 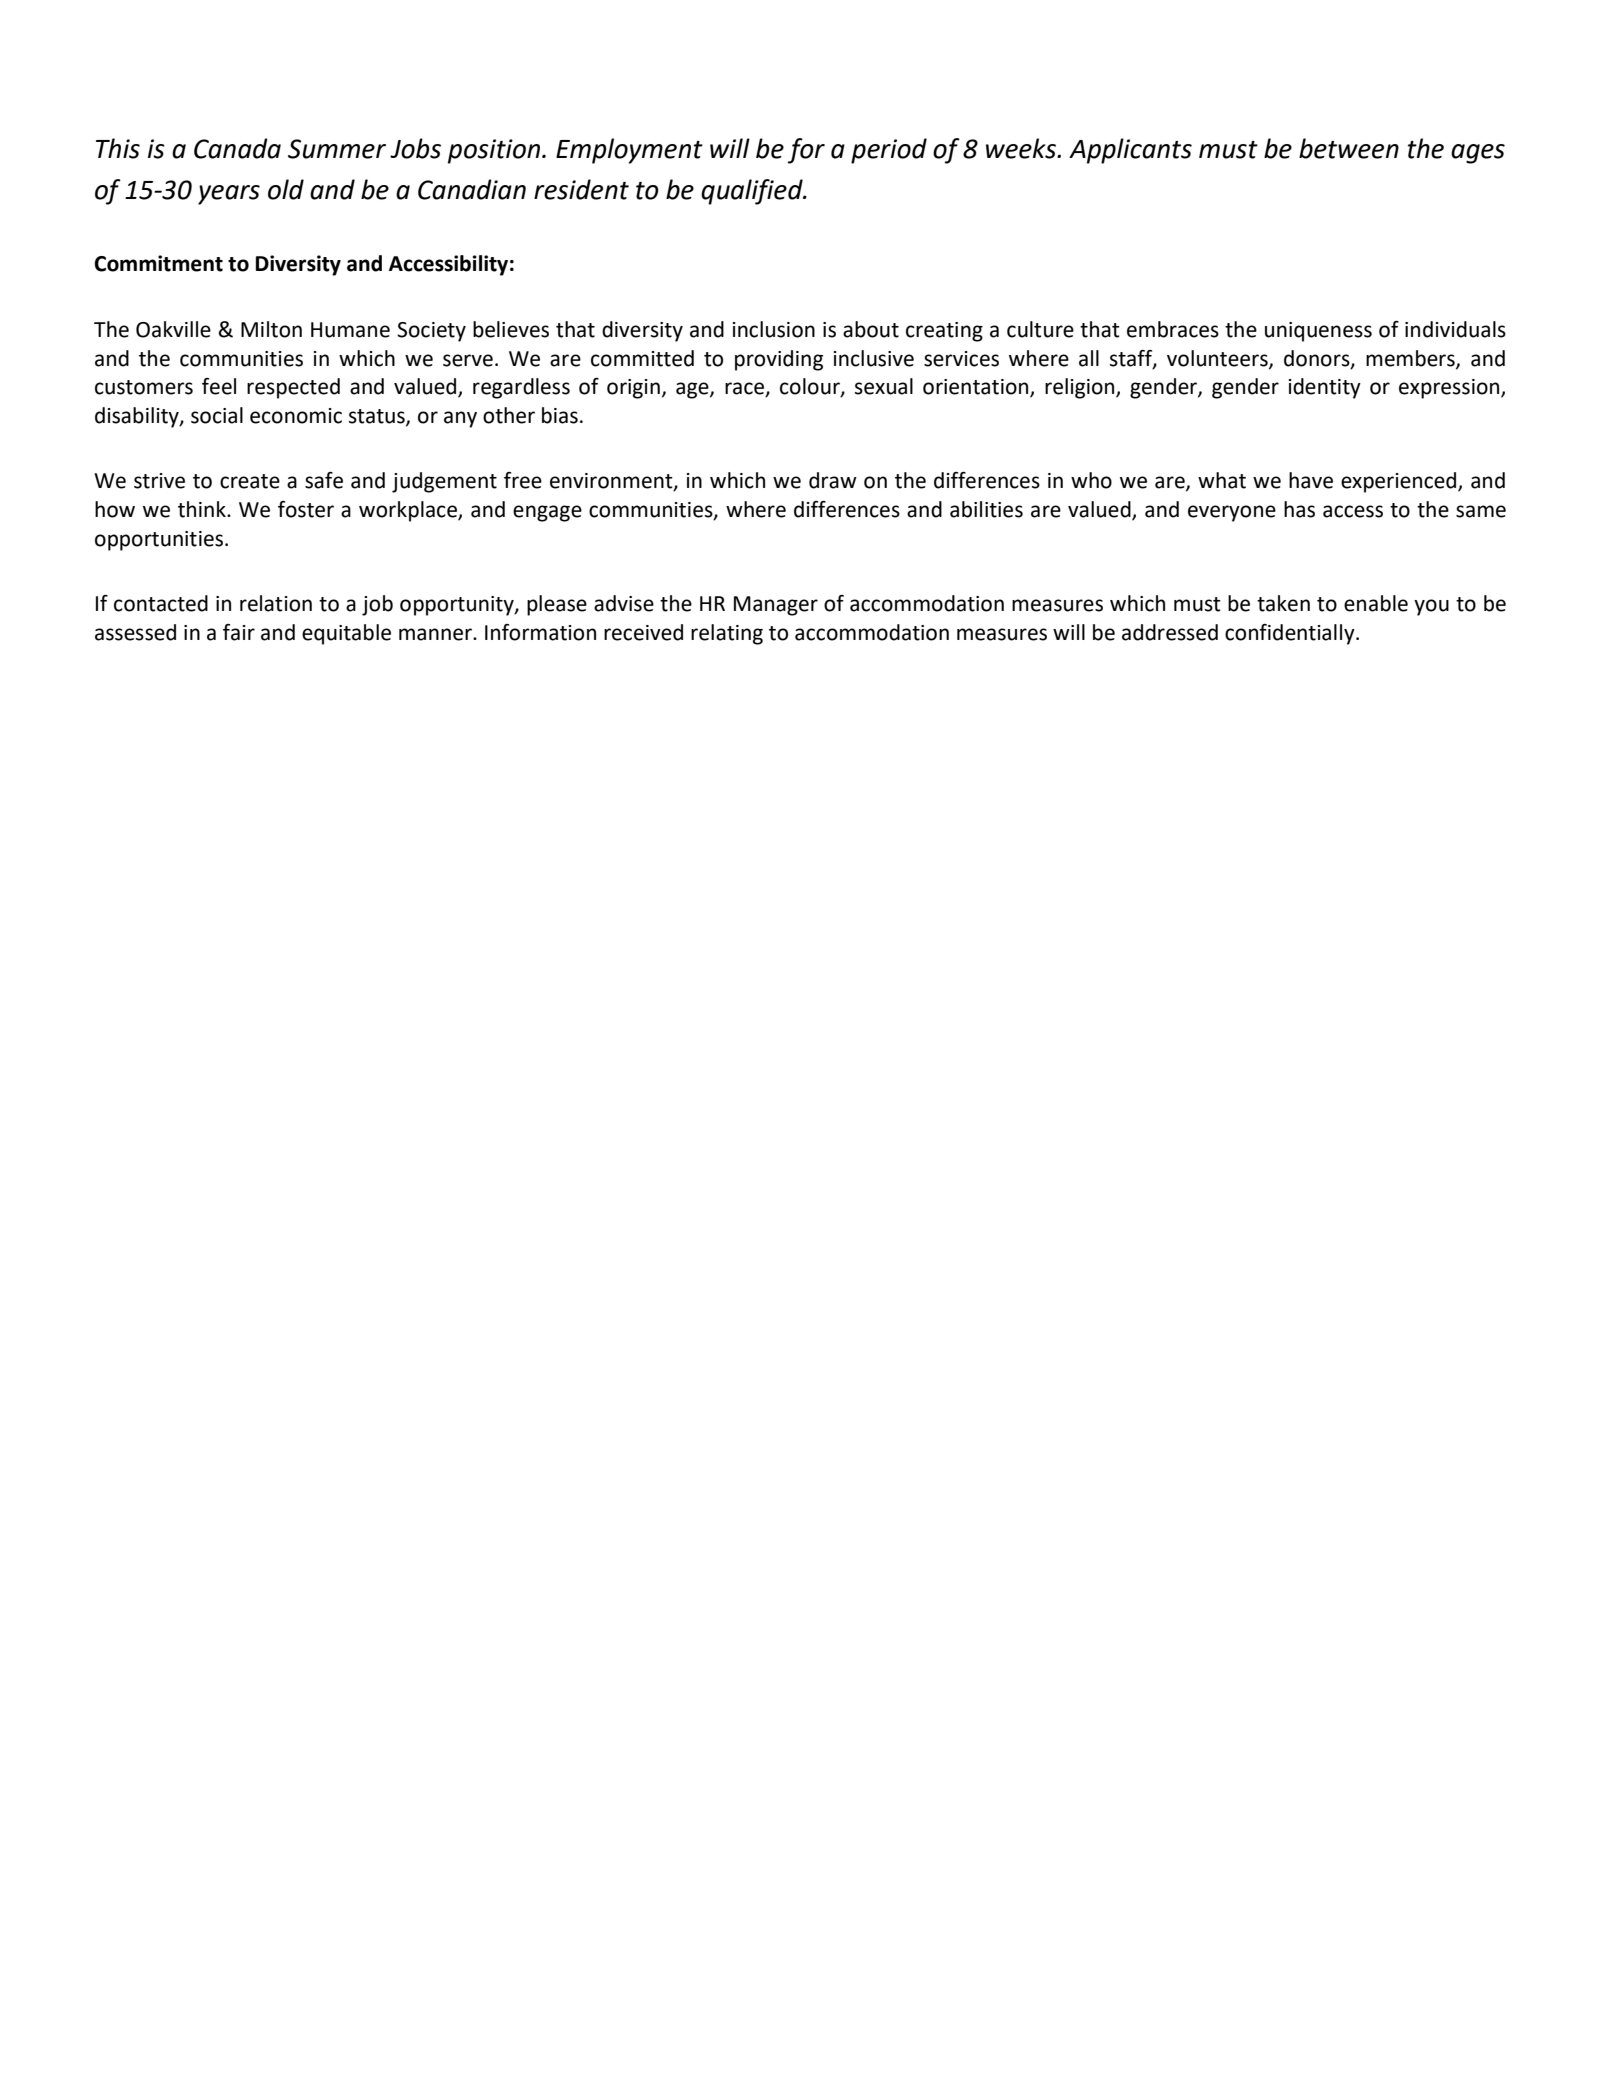 I want to click on between, so click(x=1349, y=148).
